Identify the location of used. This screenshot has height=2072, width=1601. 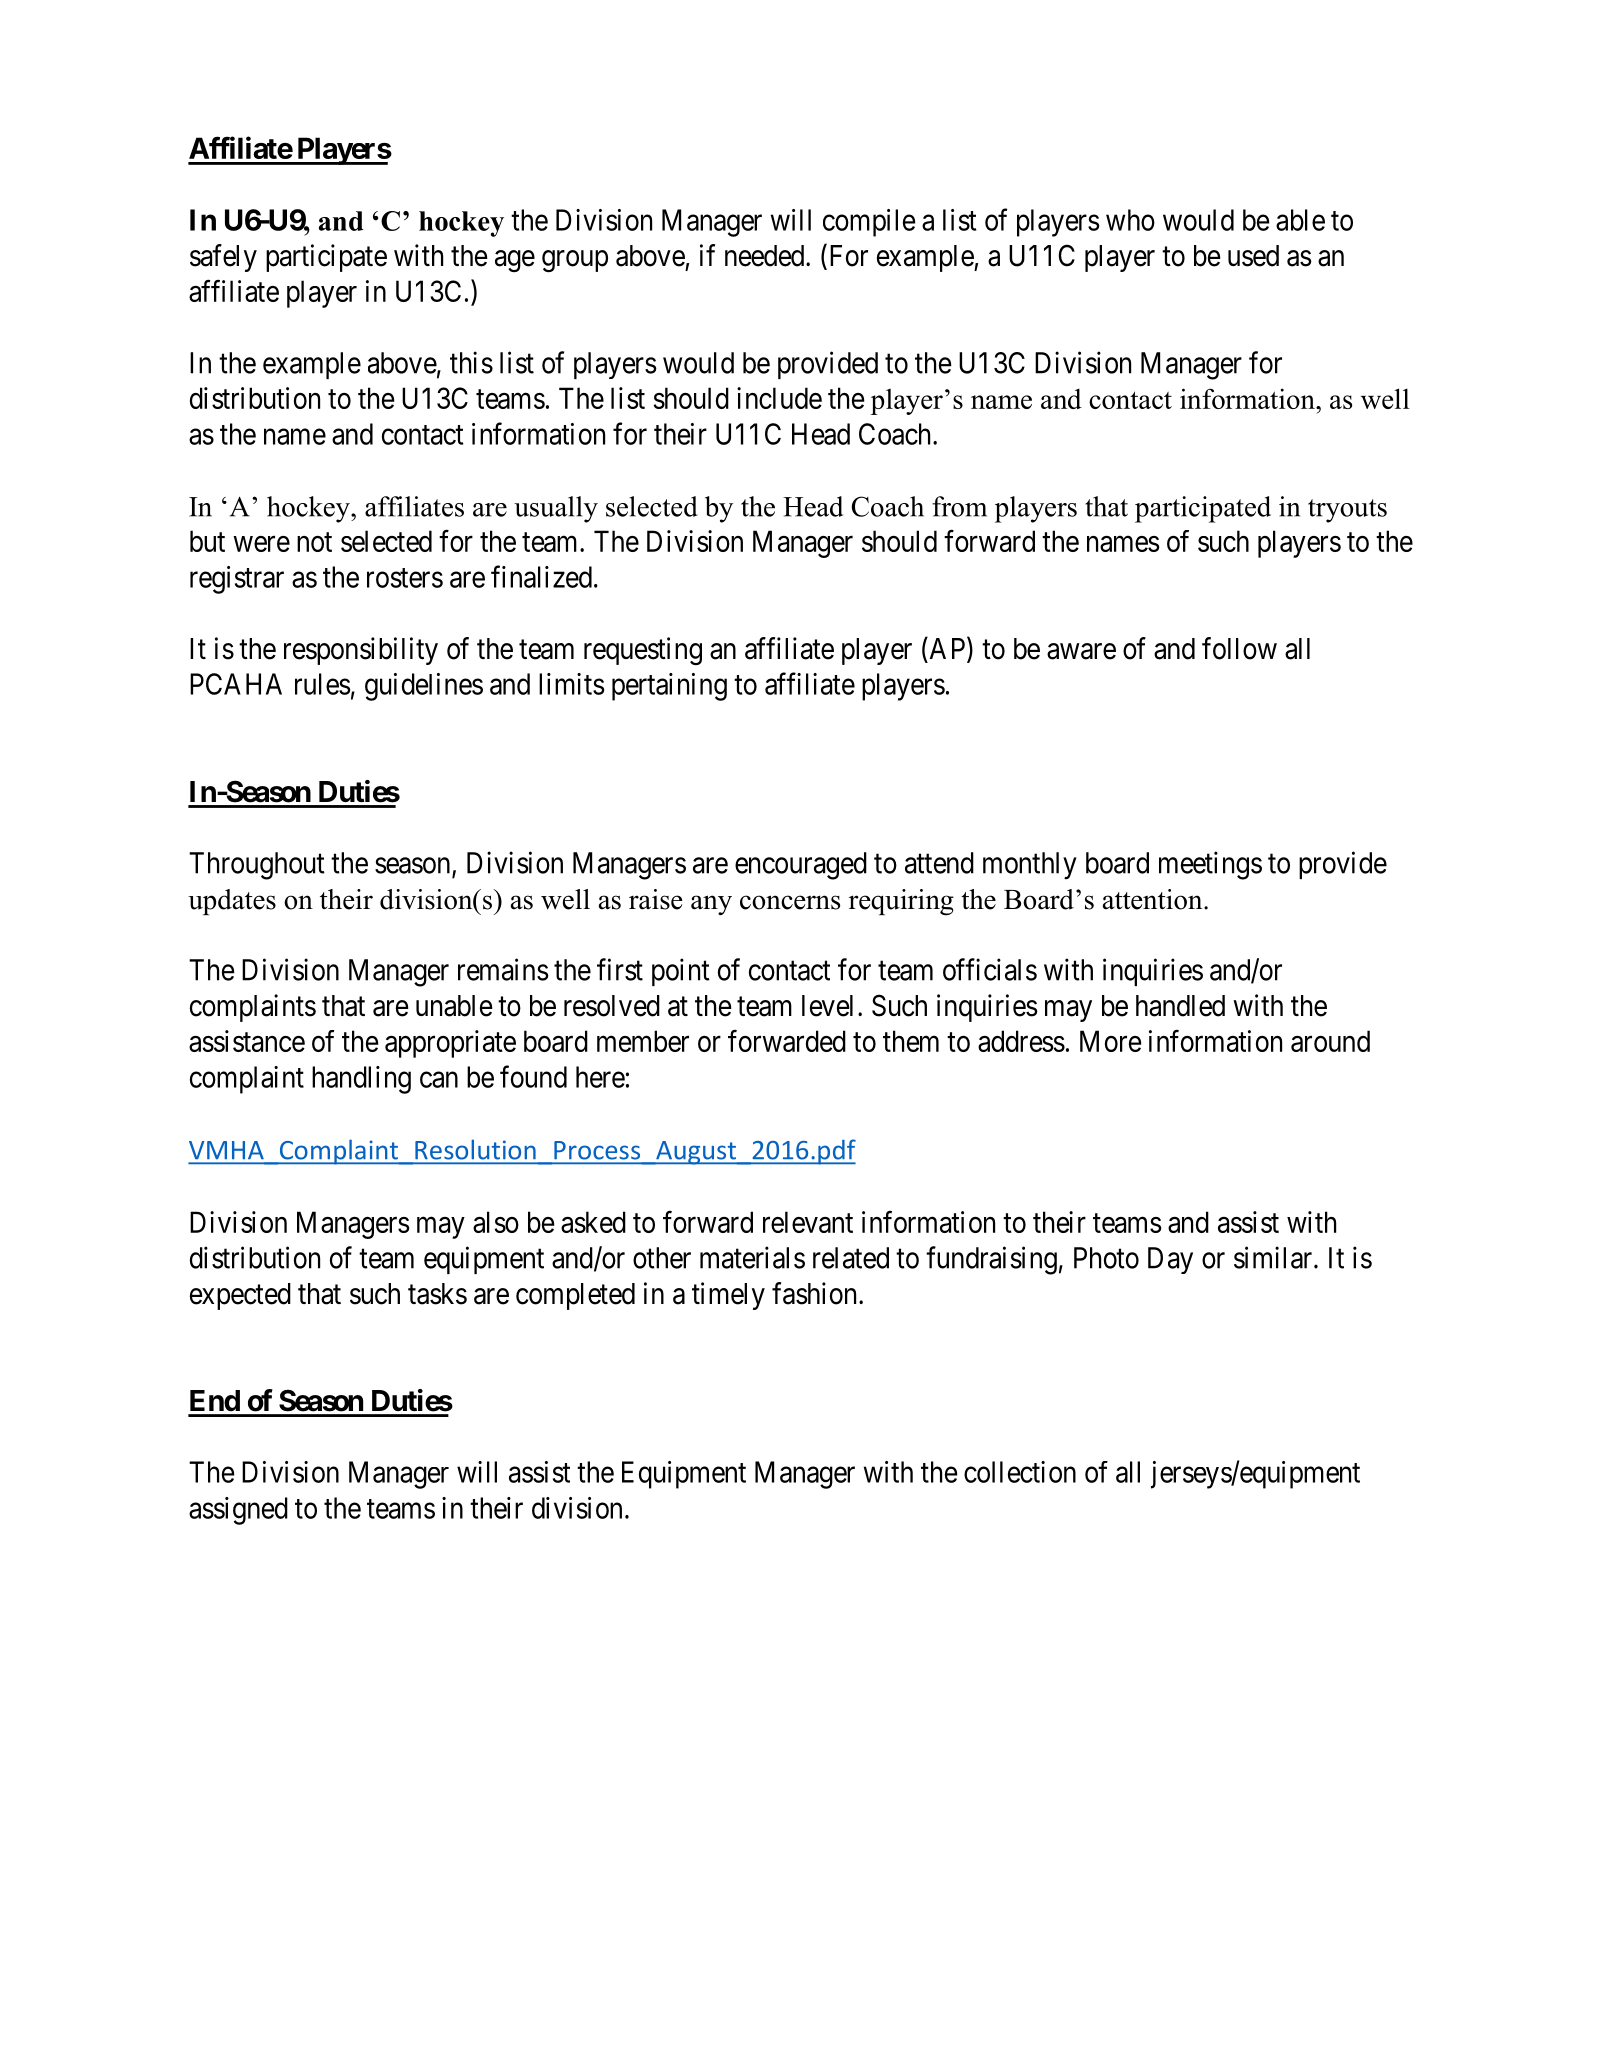
(1253, 256).
